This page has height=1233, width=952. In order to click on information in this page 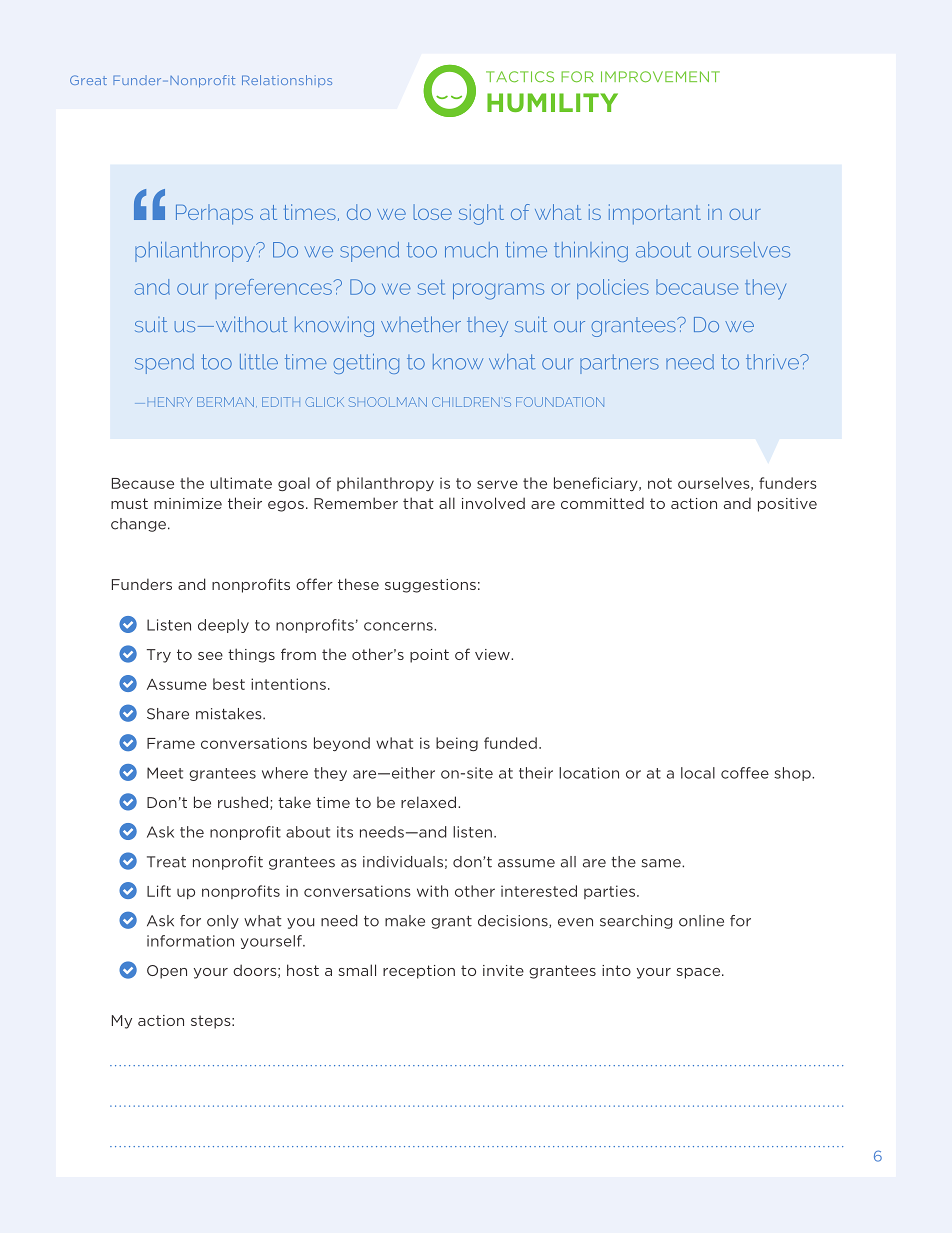, I will do `click(190, 941)`.
